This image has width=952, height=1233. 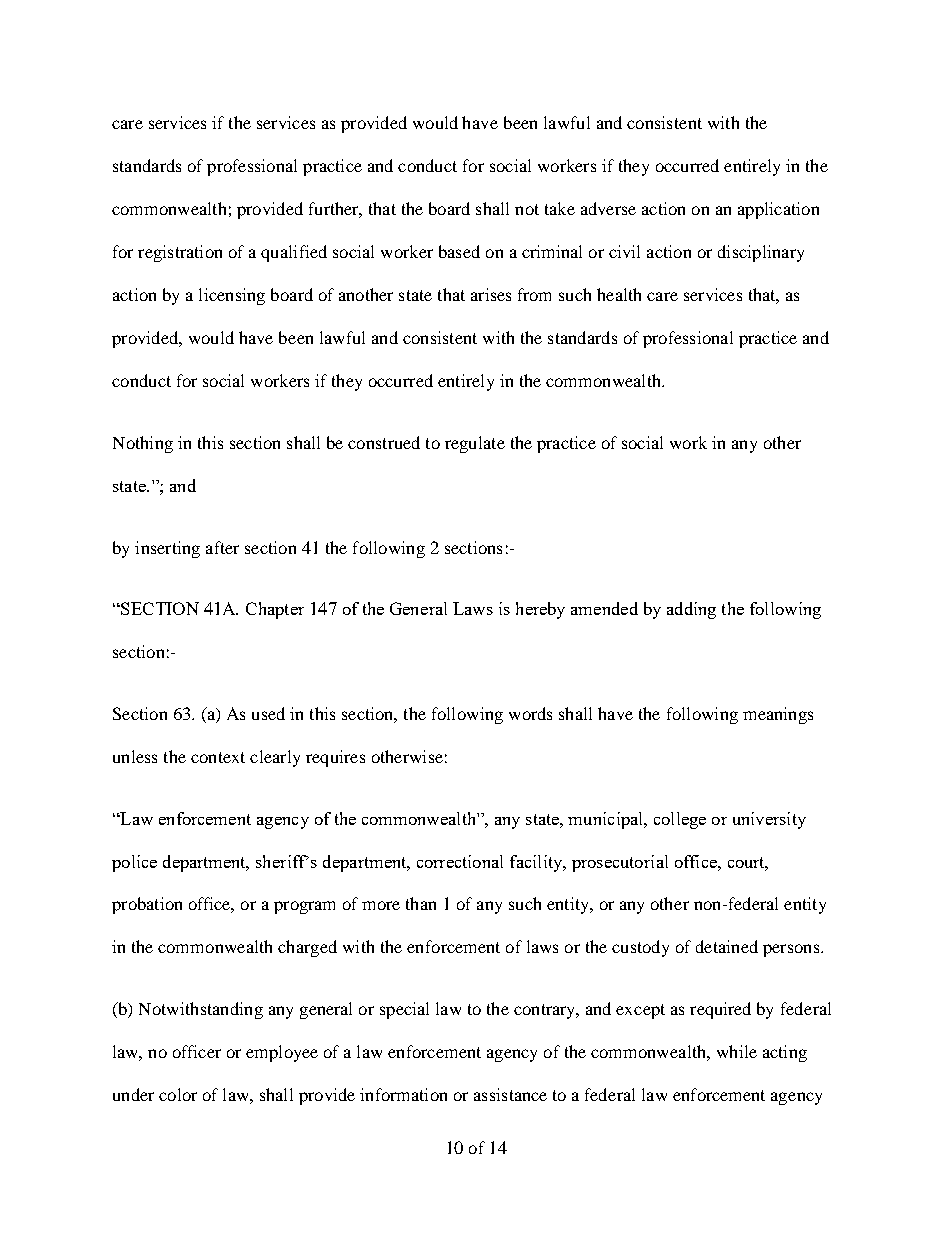 I want to click on registration, so click(x=180, y=253).
